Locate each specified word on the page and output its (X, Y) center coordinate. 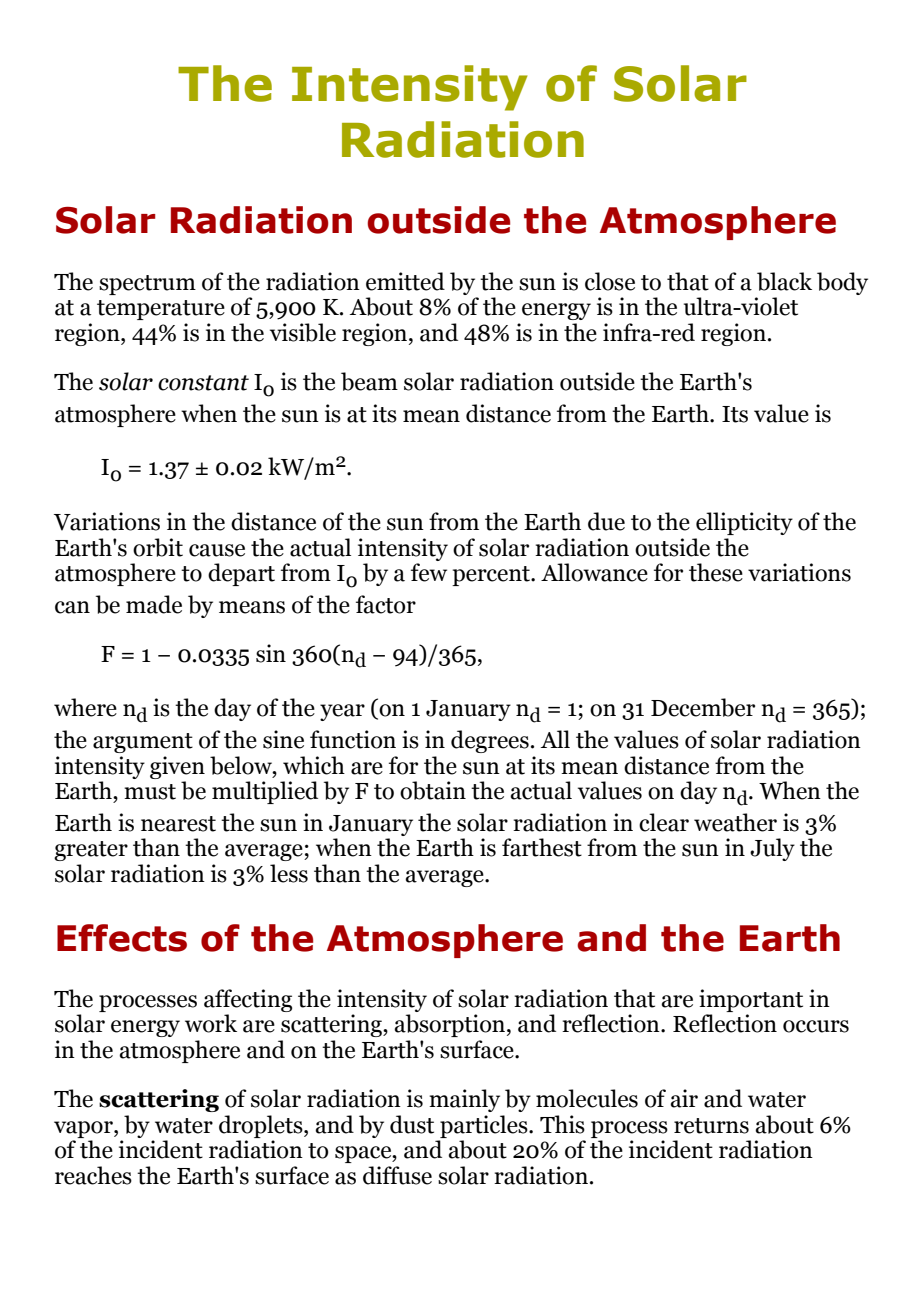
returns (711, 1126)
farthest (542, 847)
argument (143, 743)
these (716, 572)
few (429, 572)
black (784, 281)
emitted (405, 281)
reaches (93, 1175)
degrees (490, 741)
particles (485, 1126)
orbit (158, 547)
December (703, 707)
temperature (161, 310)
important (751, 1000)
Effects (122, 938)
